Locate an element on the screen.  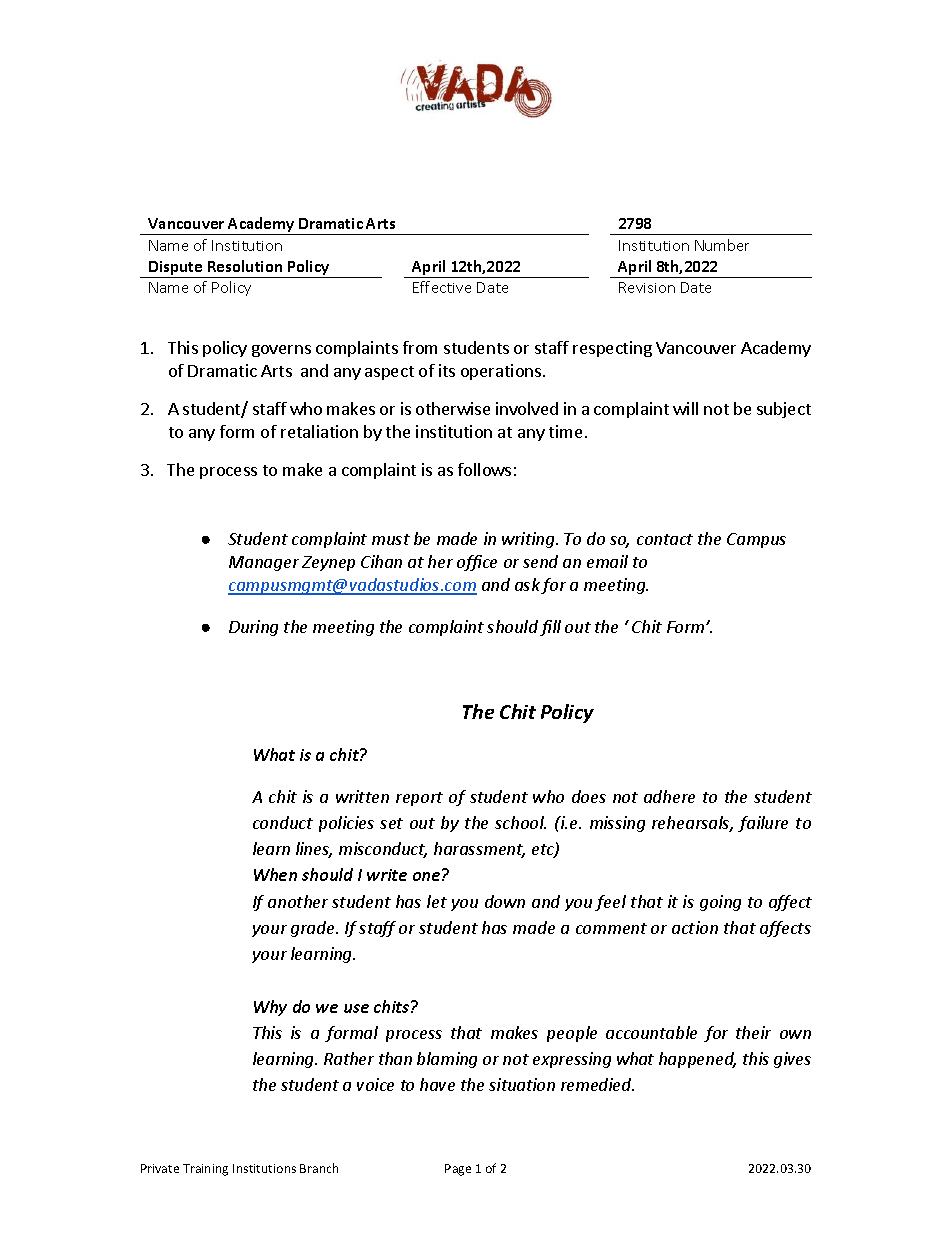
Page is located at coordinates (458, 1170).
